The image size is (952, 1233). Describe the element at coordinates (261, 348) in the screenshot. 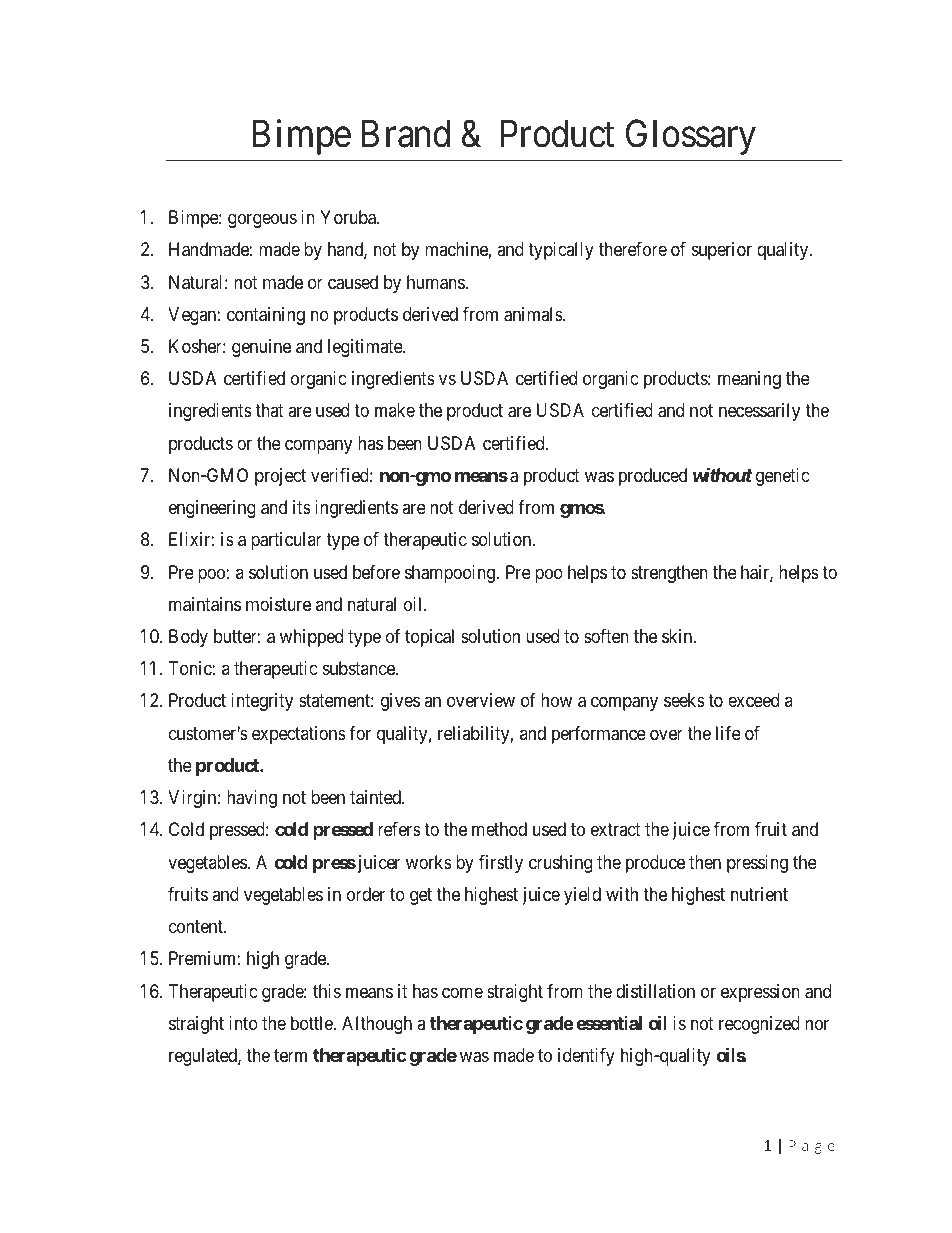

I see `genuine` at that location.
